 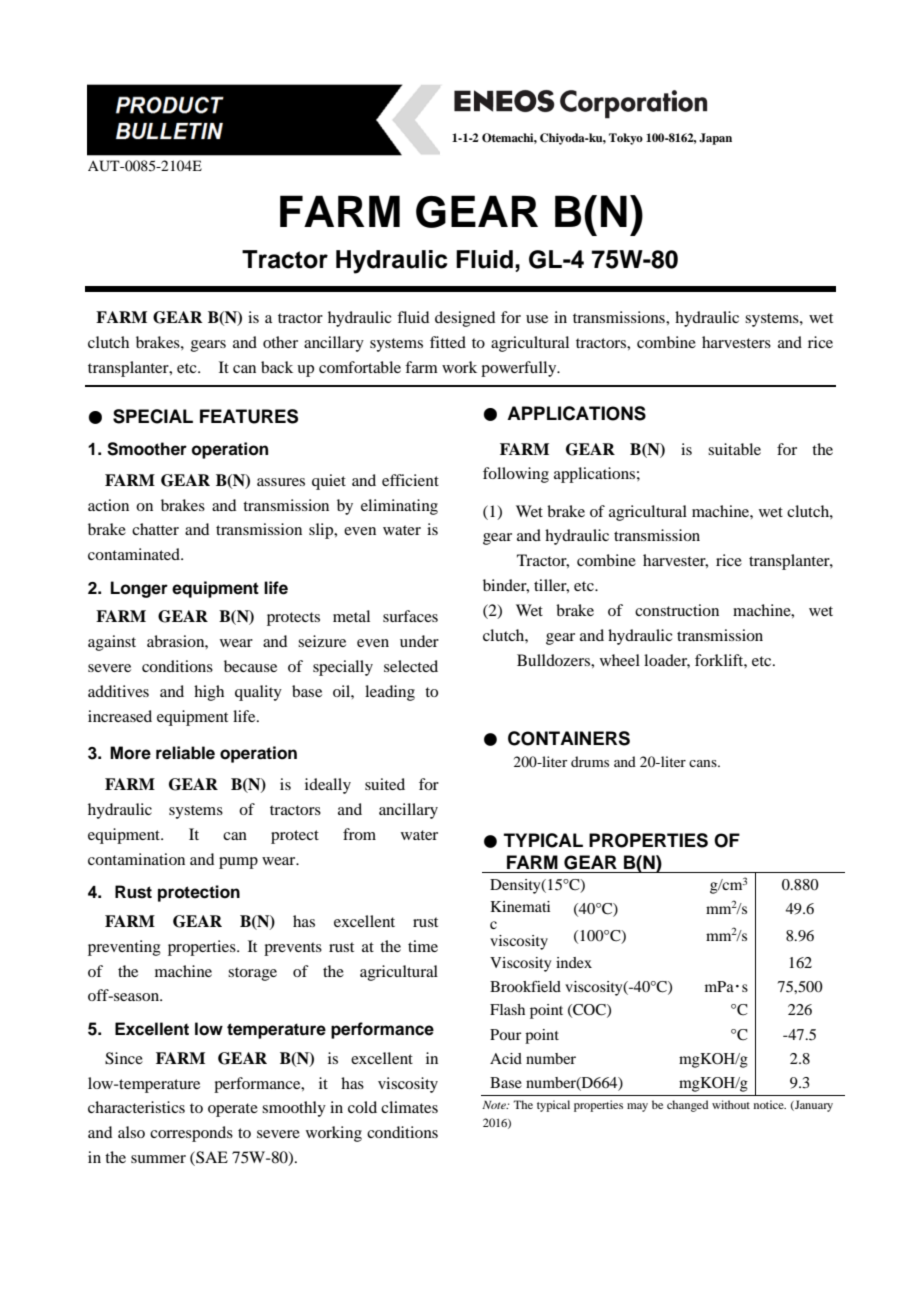 What do you see at coordinates (677, 610) in the page?
I see `construction` at bounding box center [677, 610].
